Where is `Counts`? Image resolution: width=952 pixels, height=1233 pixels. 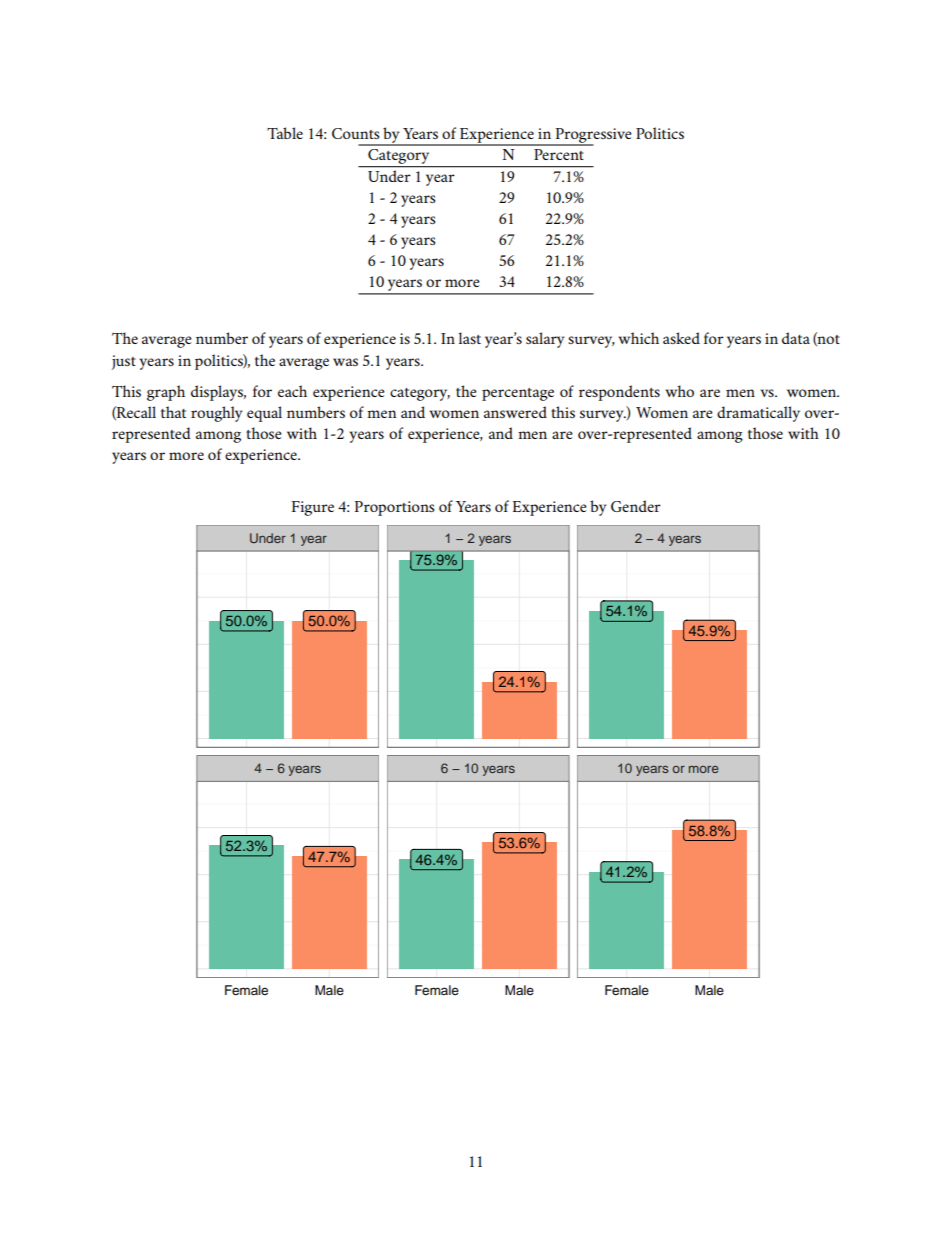
Counts is located at coordinates (356, 133).
